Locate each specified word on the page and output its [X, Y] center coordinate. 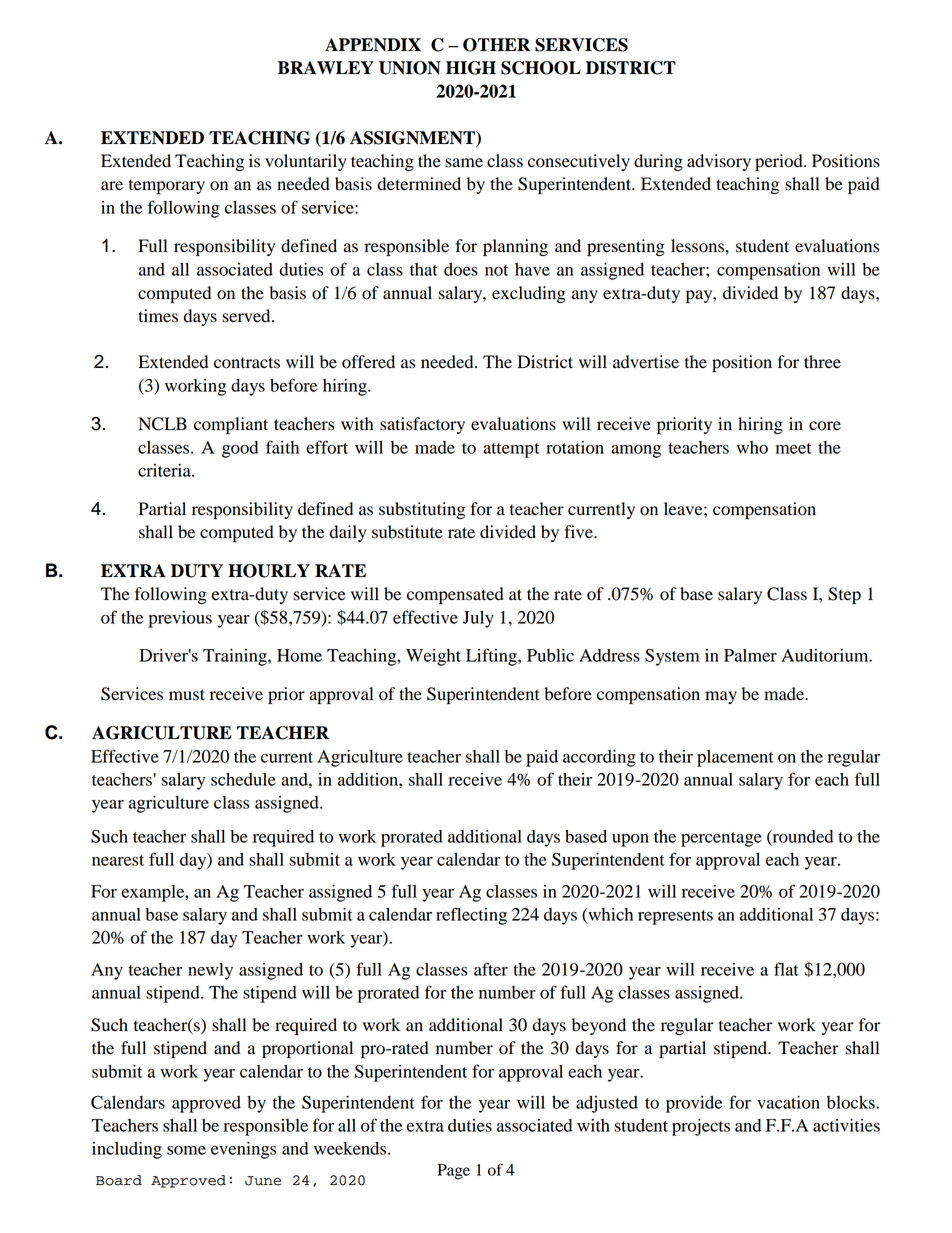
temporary [167, 186]
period [780, 162]
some [186, 1150]
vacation [788, 1102]
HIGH [471, 68]
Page [453, 1172]
